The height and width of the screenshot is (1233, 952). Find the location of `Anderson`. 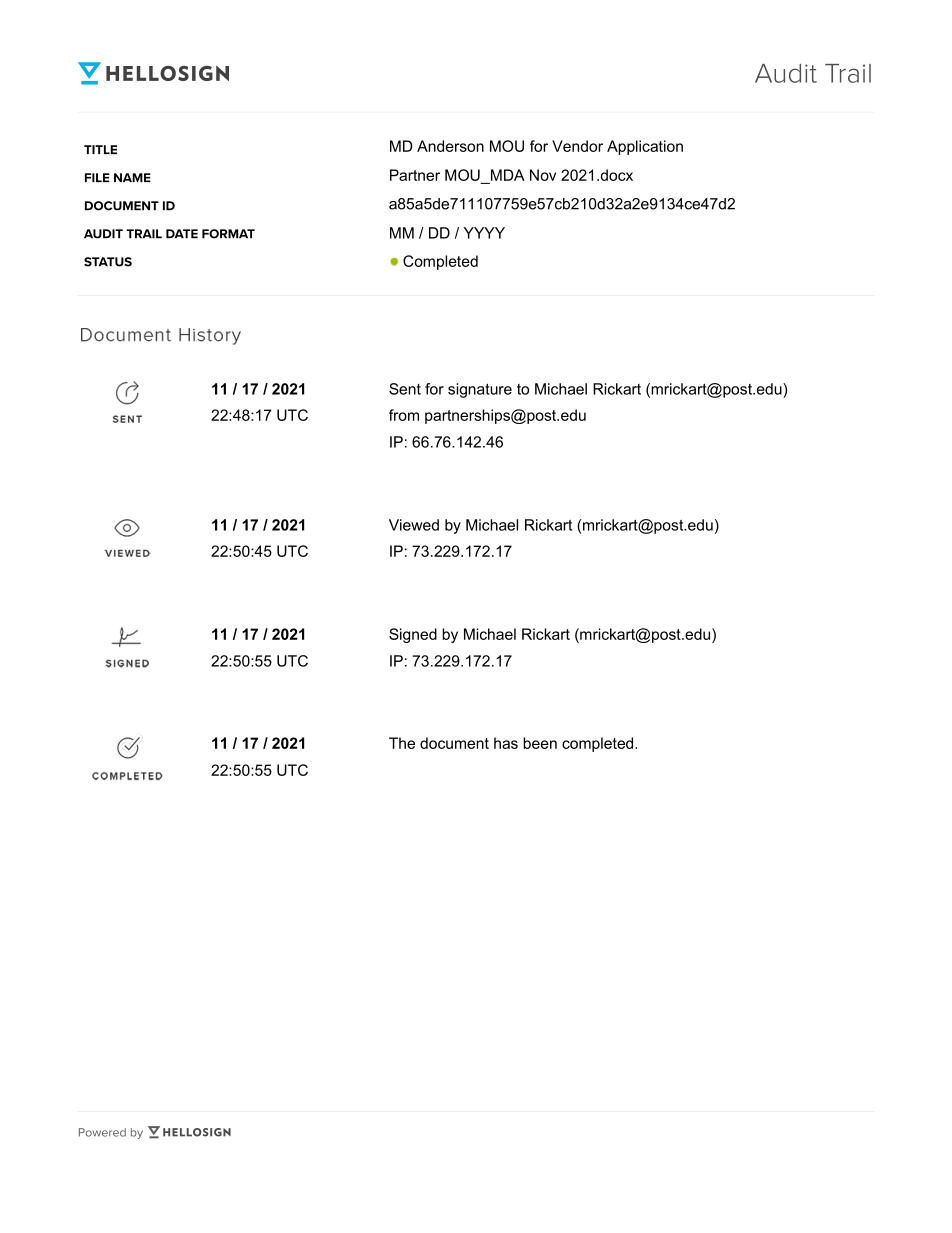

Anderson is located at coordinates (450, 146).
